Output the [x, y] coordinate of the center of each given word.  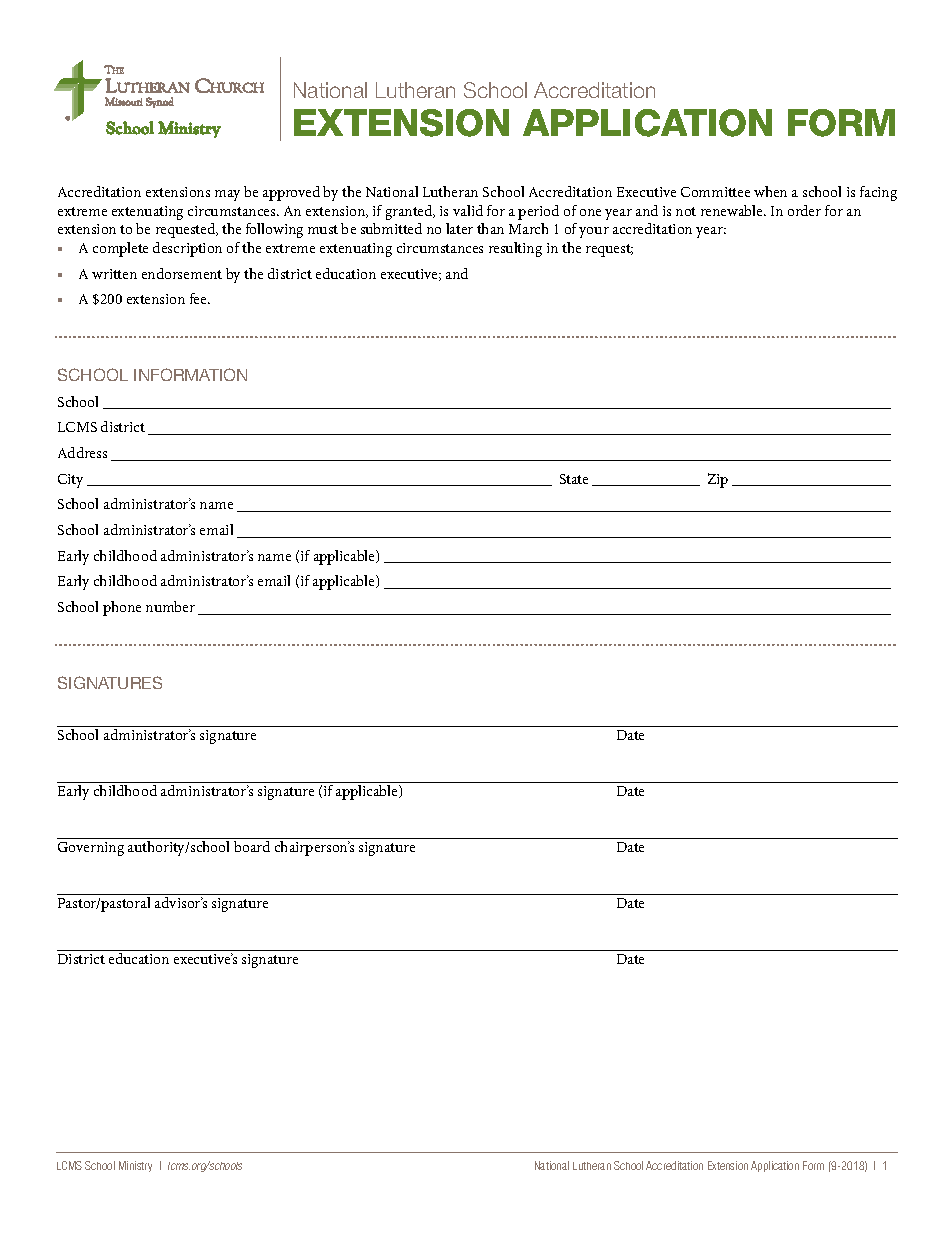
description [187, 249]
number [170, 606]
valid [468, 210]
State [574, 479]
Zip [718, 480]
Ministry [135, 1166]
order [804, 210]
